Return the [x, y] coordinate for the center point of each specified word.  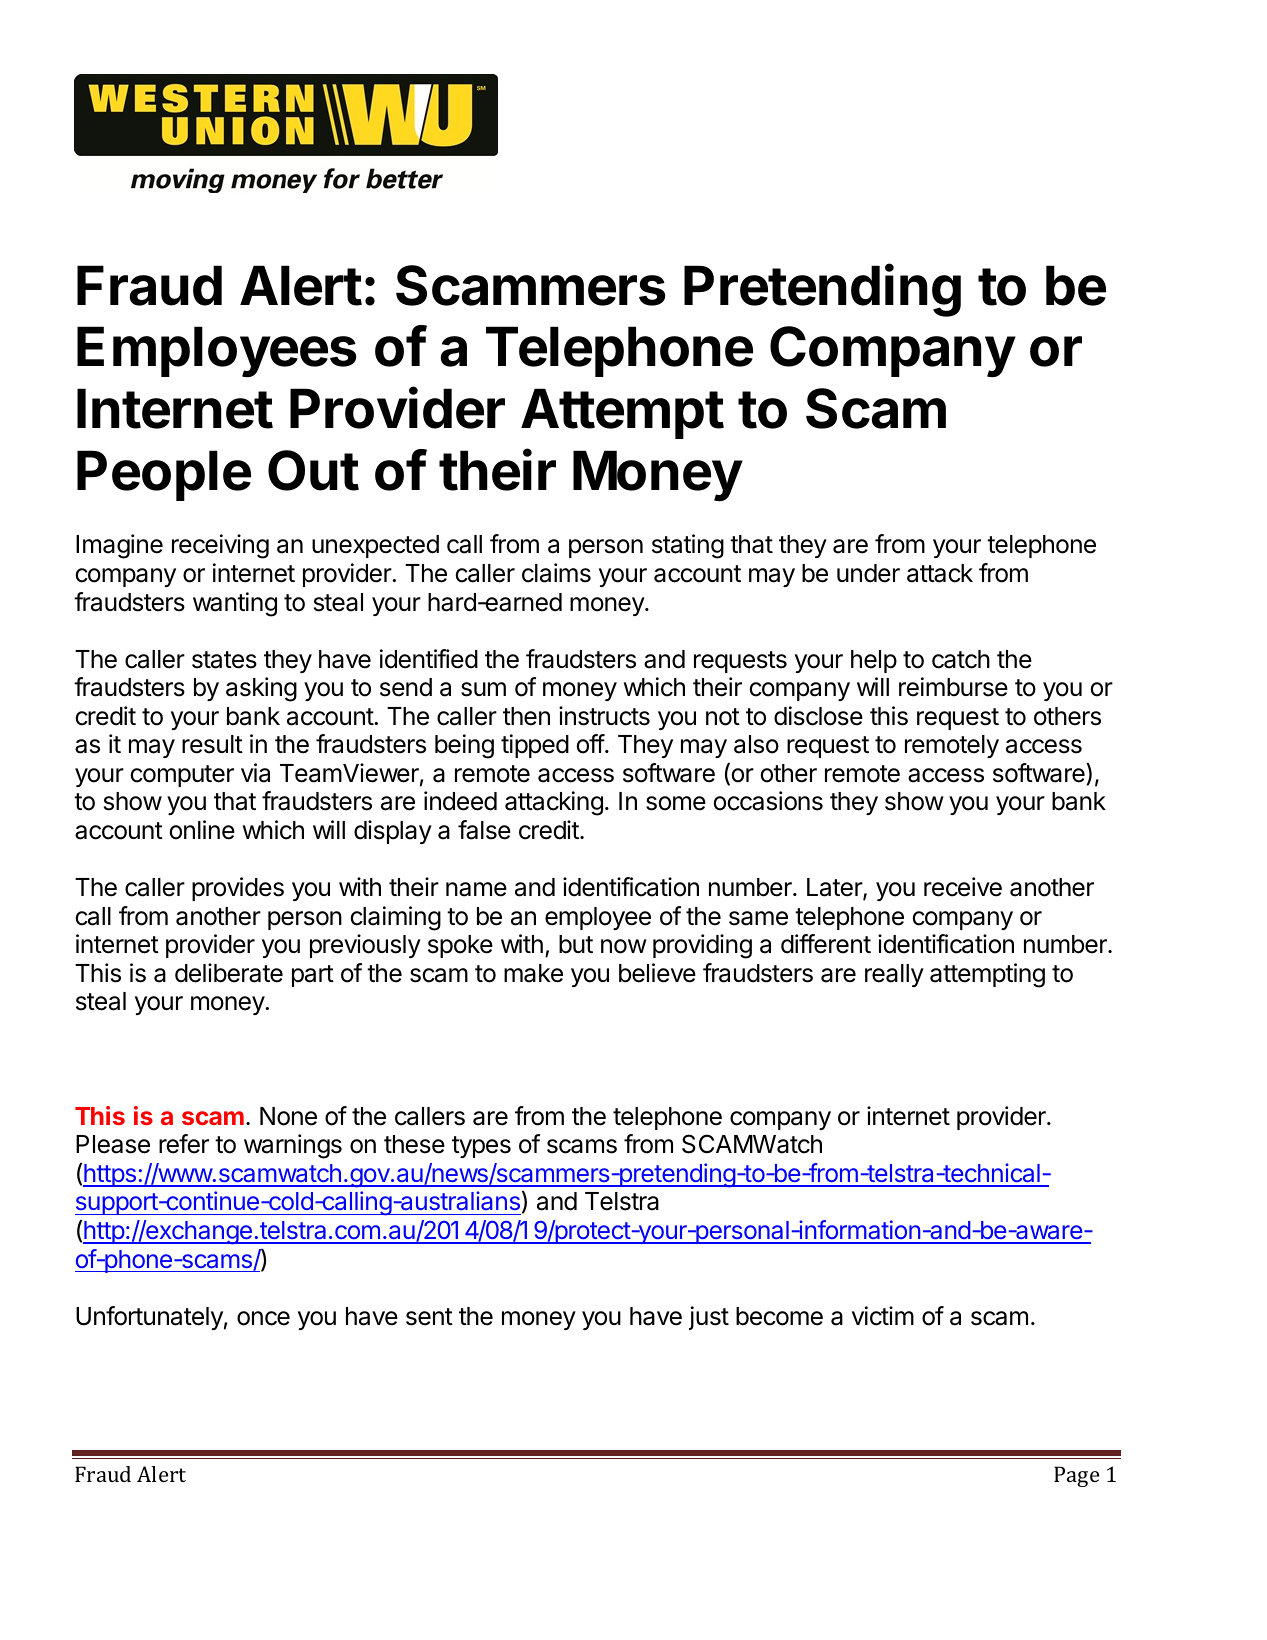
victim [883, 1316]
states [224, 660]
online [202, 830]
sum [483, 689]
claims [556, 573]
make [533, 973]
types [481, 1147]
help [874, 661]
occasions [768, 801]
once [263, 1318]
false [484, 830]
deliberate [229, 973]
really [894, 975]
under [868, 573]
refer [184, 1144]
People [164, 475]
